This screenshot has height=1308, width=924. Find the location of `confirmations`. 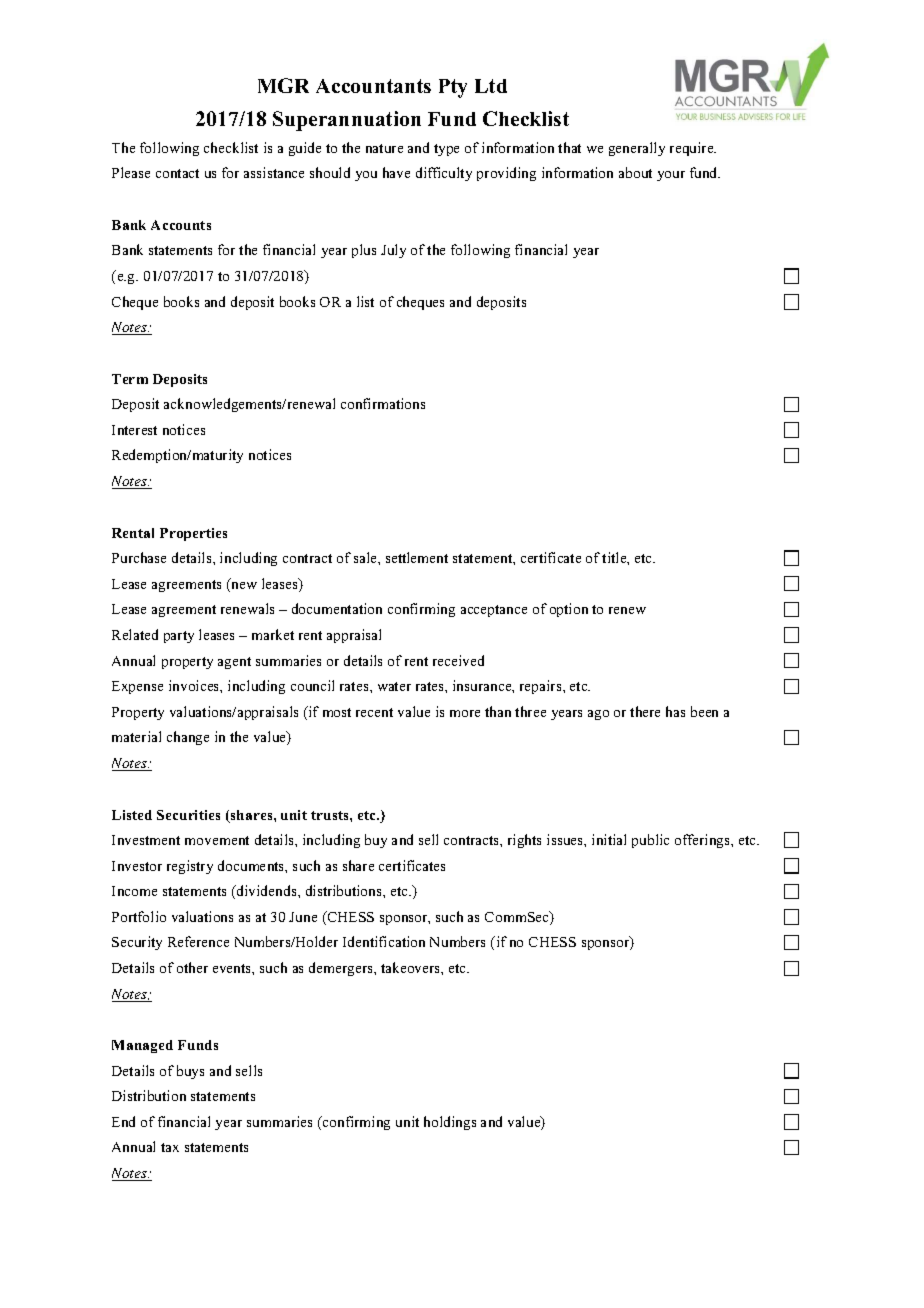

confirmations is located at coordinates (383, 403).
